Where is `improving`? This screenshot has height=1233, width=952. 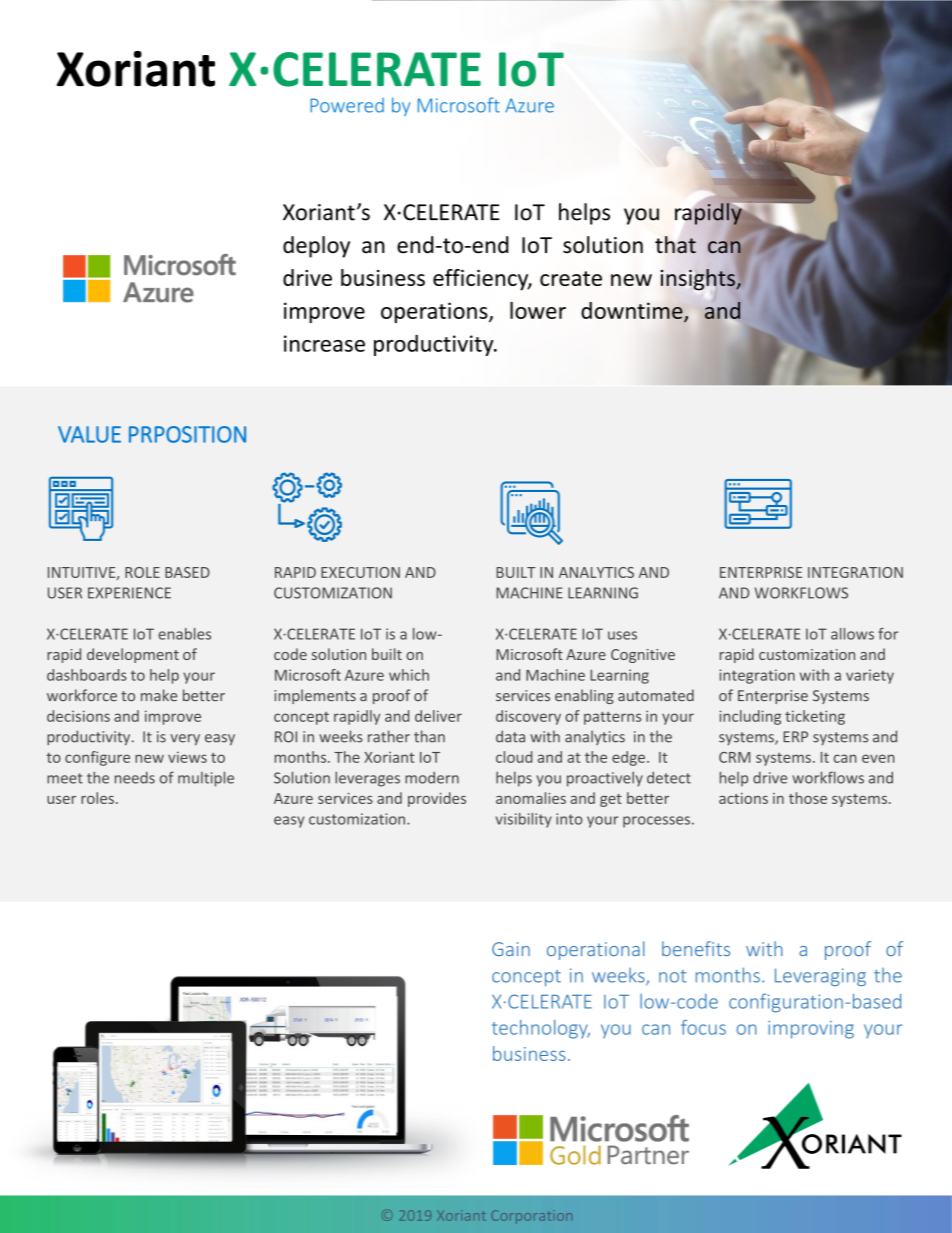 improving is located at coordinates (811, 1030).
